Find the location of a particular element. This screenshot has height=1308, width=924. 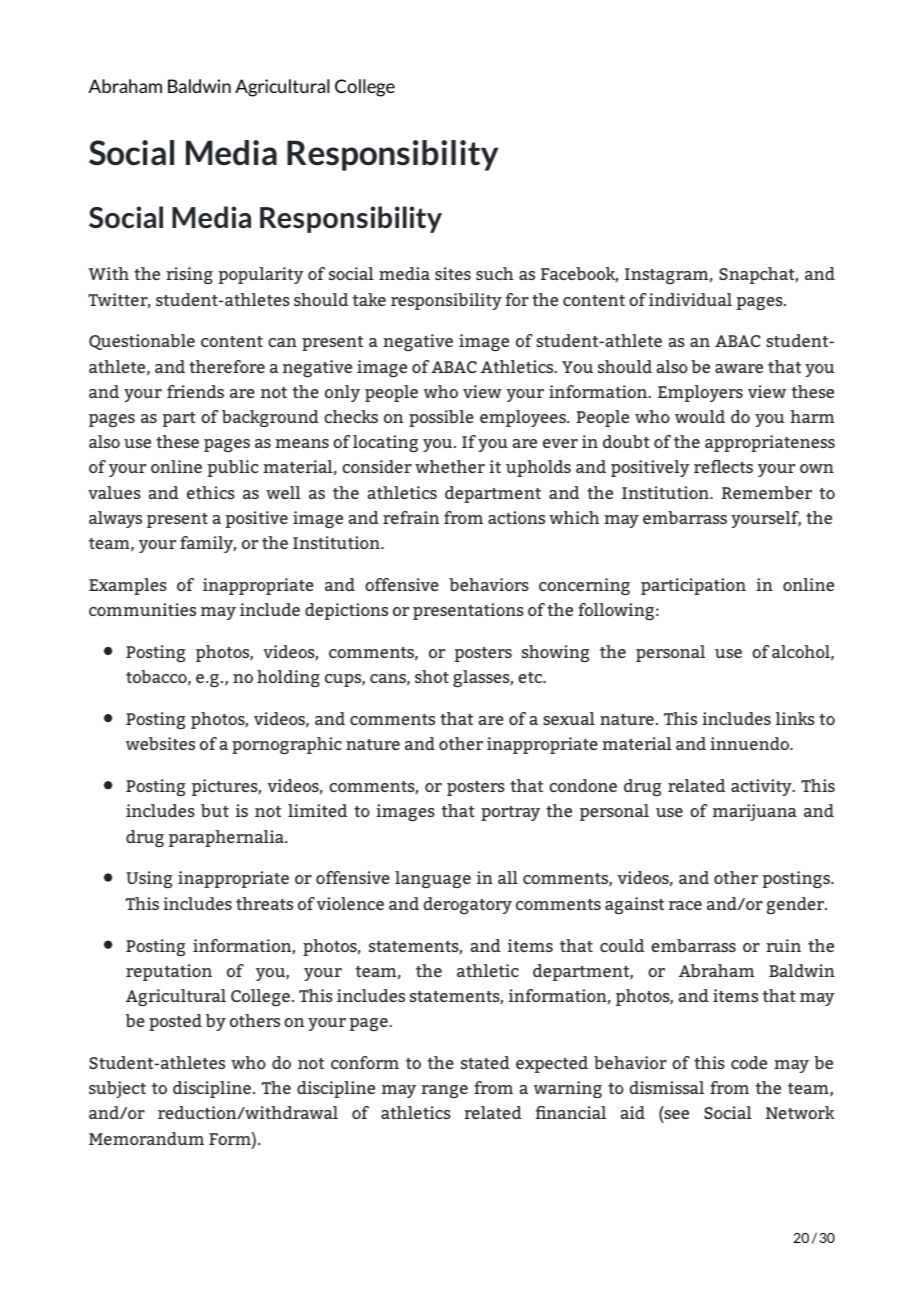

range is located at coordinates (444, 1091).
